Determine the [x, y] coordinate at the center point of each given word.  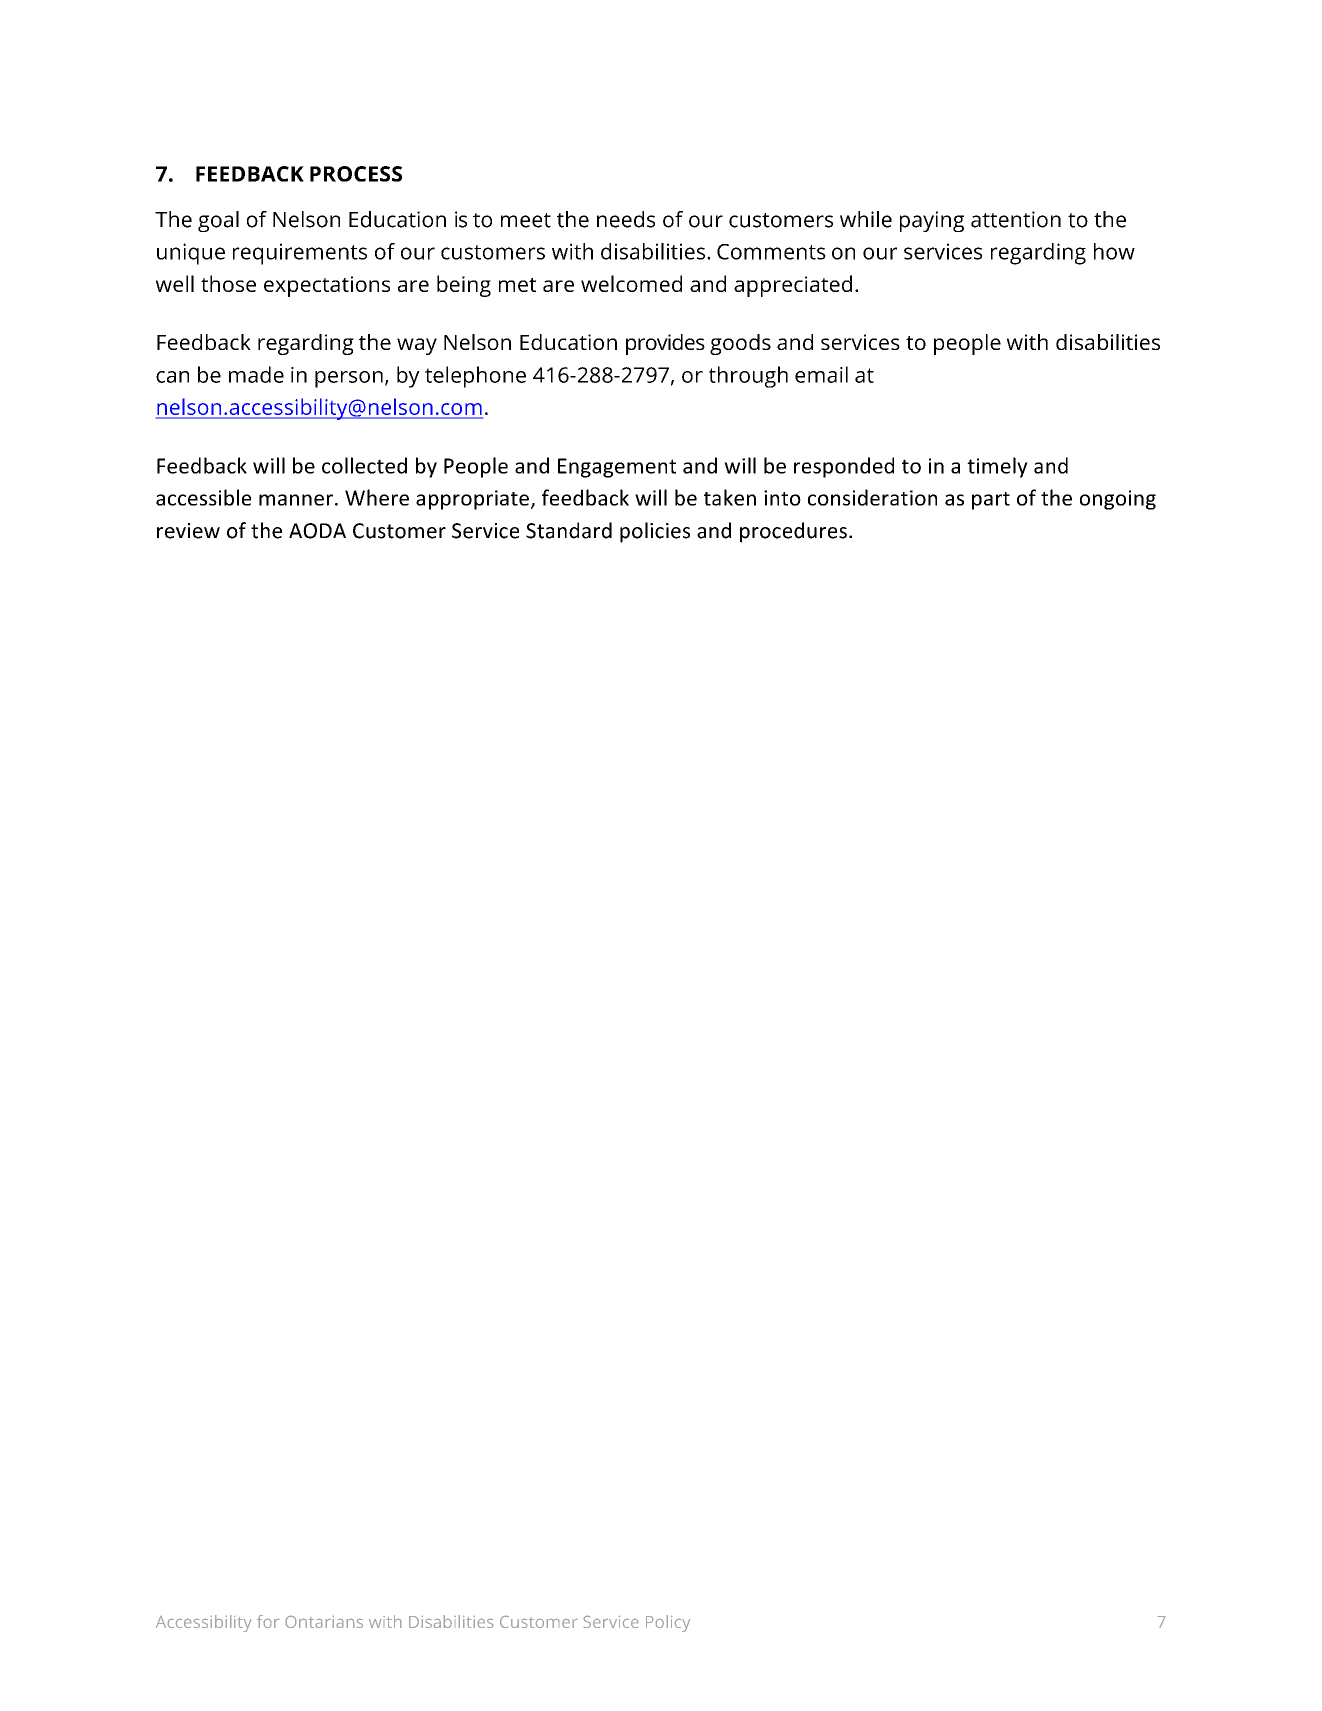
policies [655, 532]
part [991, 501]
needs [626, 219]
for [268, 1621]
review [188, 531]
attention [1016, 219]
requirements [300, 254]
